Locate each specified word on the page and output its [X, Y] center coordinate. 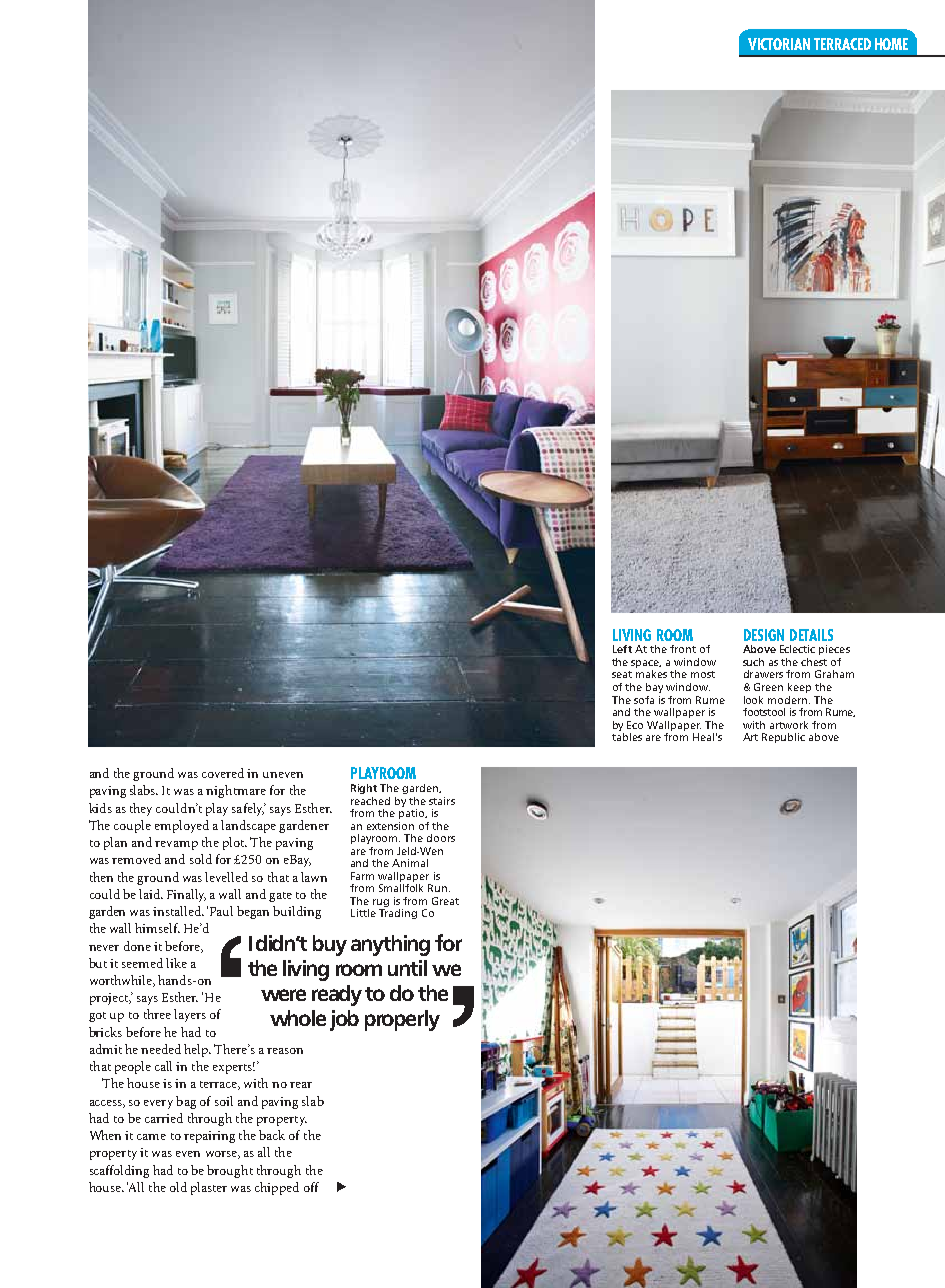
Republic [783, 738]
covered [223, 773]
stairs [442, 801]
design [764, 635]
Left [622, 649]
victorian [779, 44]
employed [182, 826]
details [811, 635]
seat [622, 674]
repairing [209, 1137]
